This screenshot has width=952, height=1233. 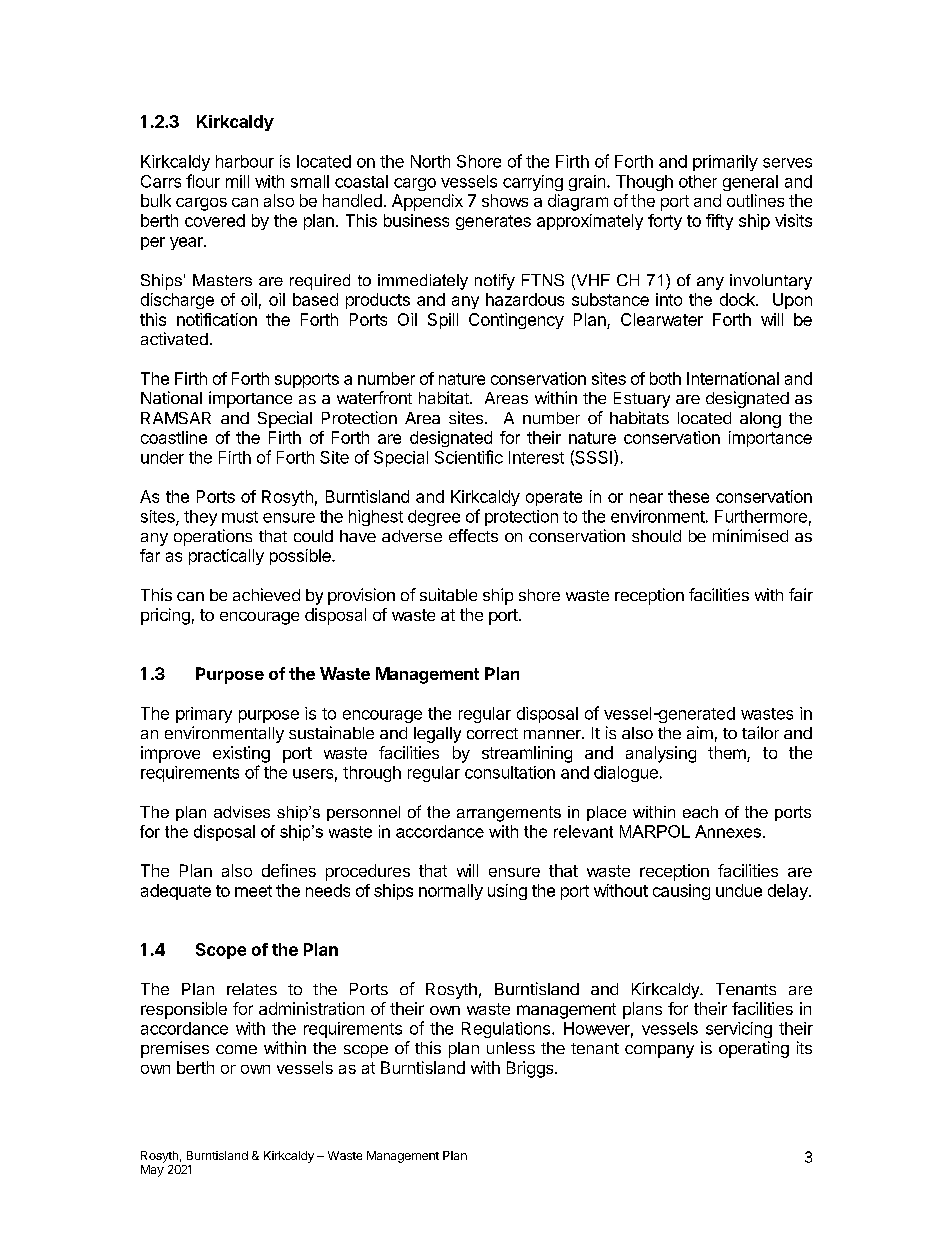 What do you see at coordinates (728, 831) in the screenshot?
I see `Annexes` at bounding box center [728, 831].
